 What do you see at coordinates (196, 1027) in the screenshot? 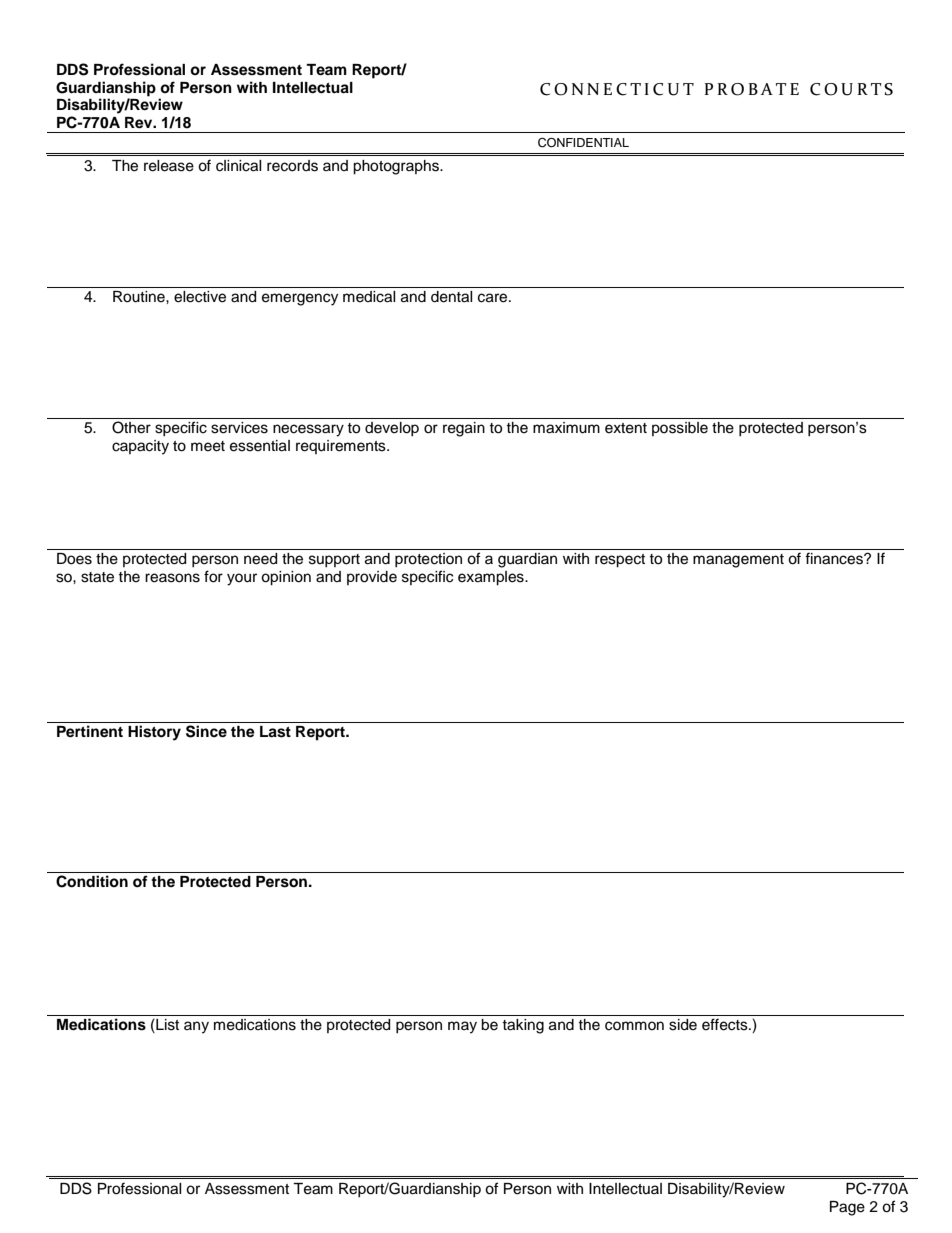
I see `any` at bounding box center [196, 1027].
